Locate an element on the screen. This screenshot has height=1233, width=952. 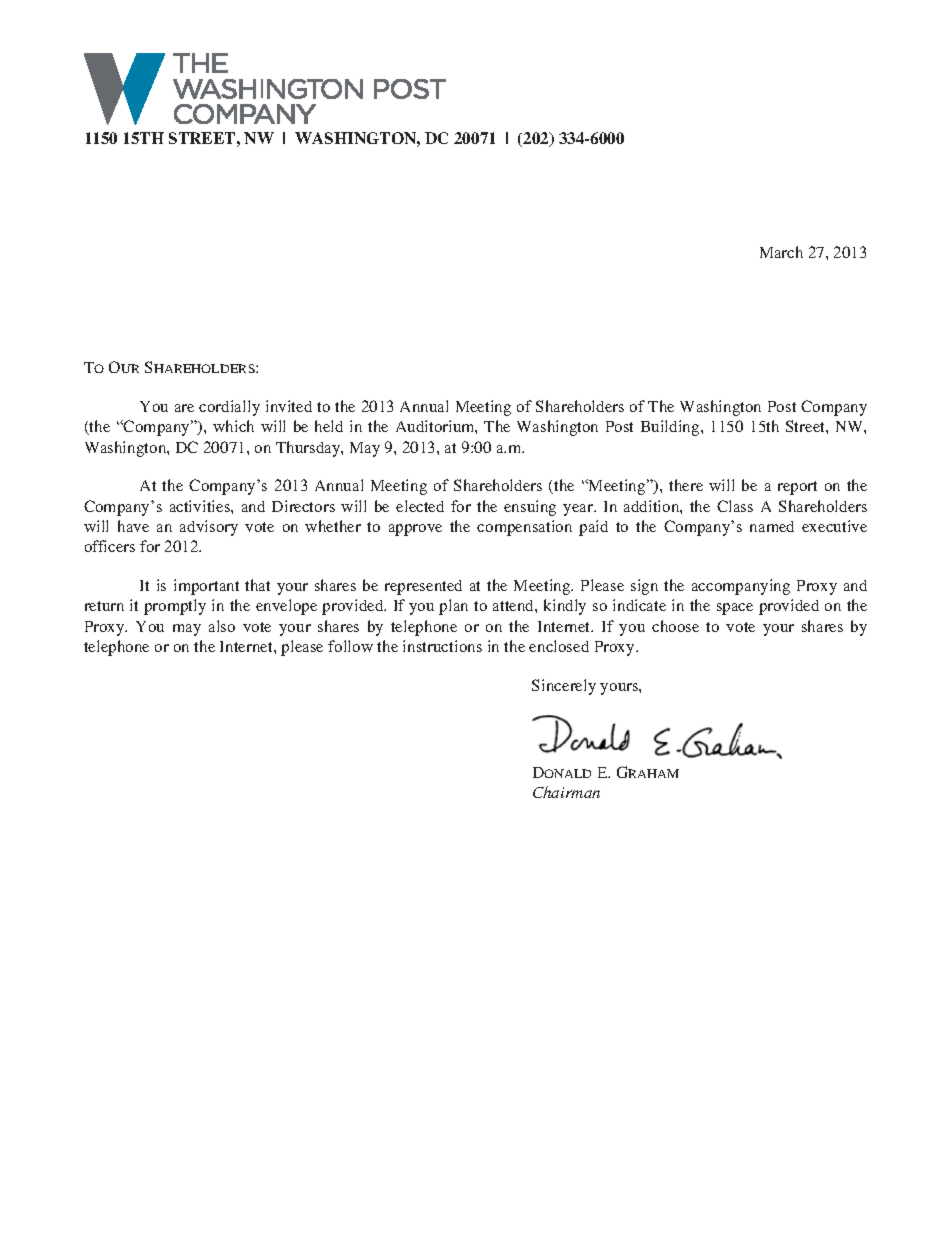
which is located at coordinates (233, 426).
